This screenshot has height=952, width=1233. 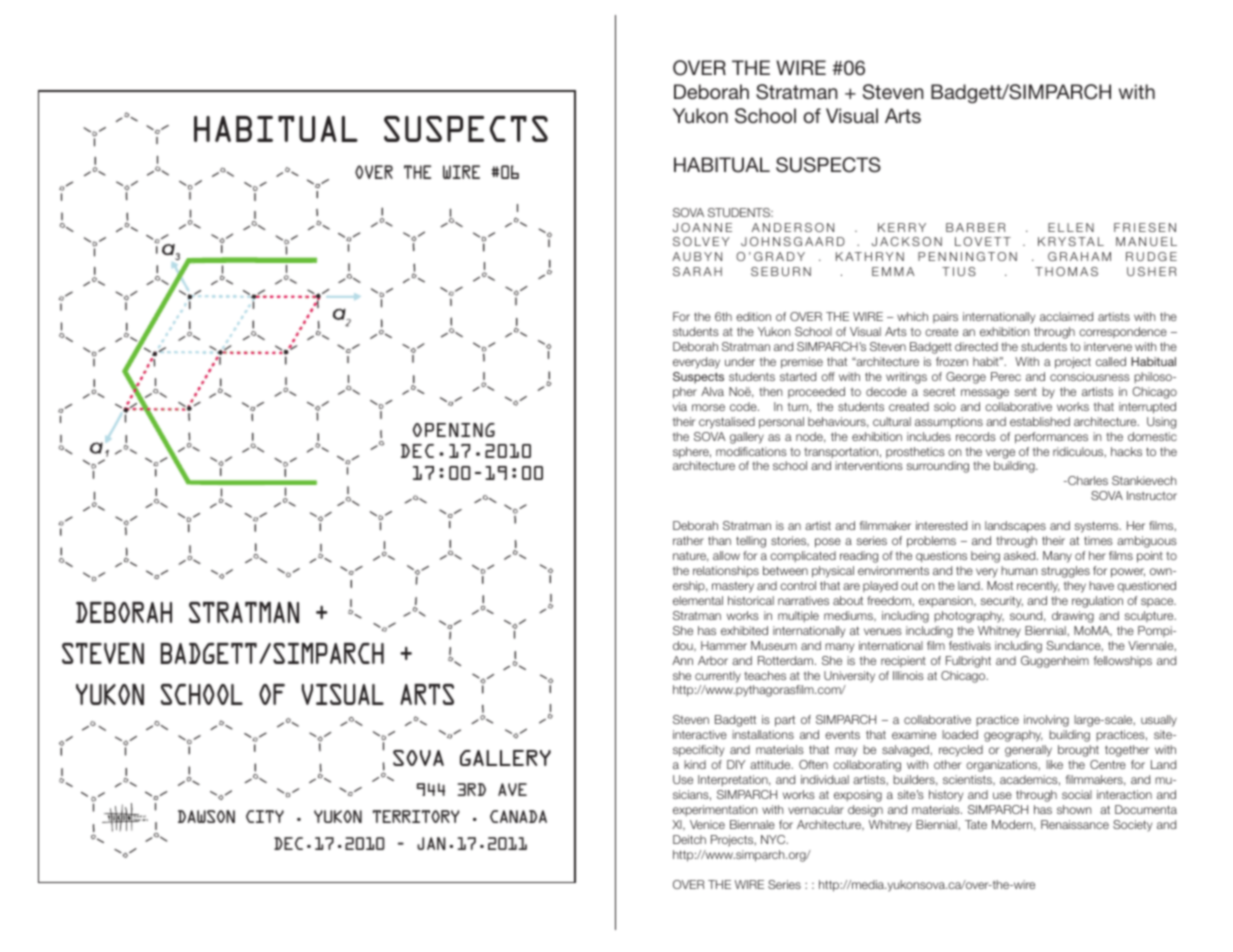 I want to click on SARAH, so click(x=697, y=271).
